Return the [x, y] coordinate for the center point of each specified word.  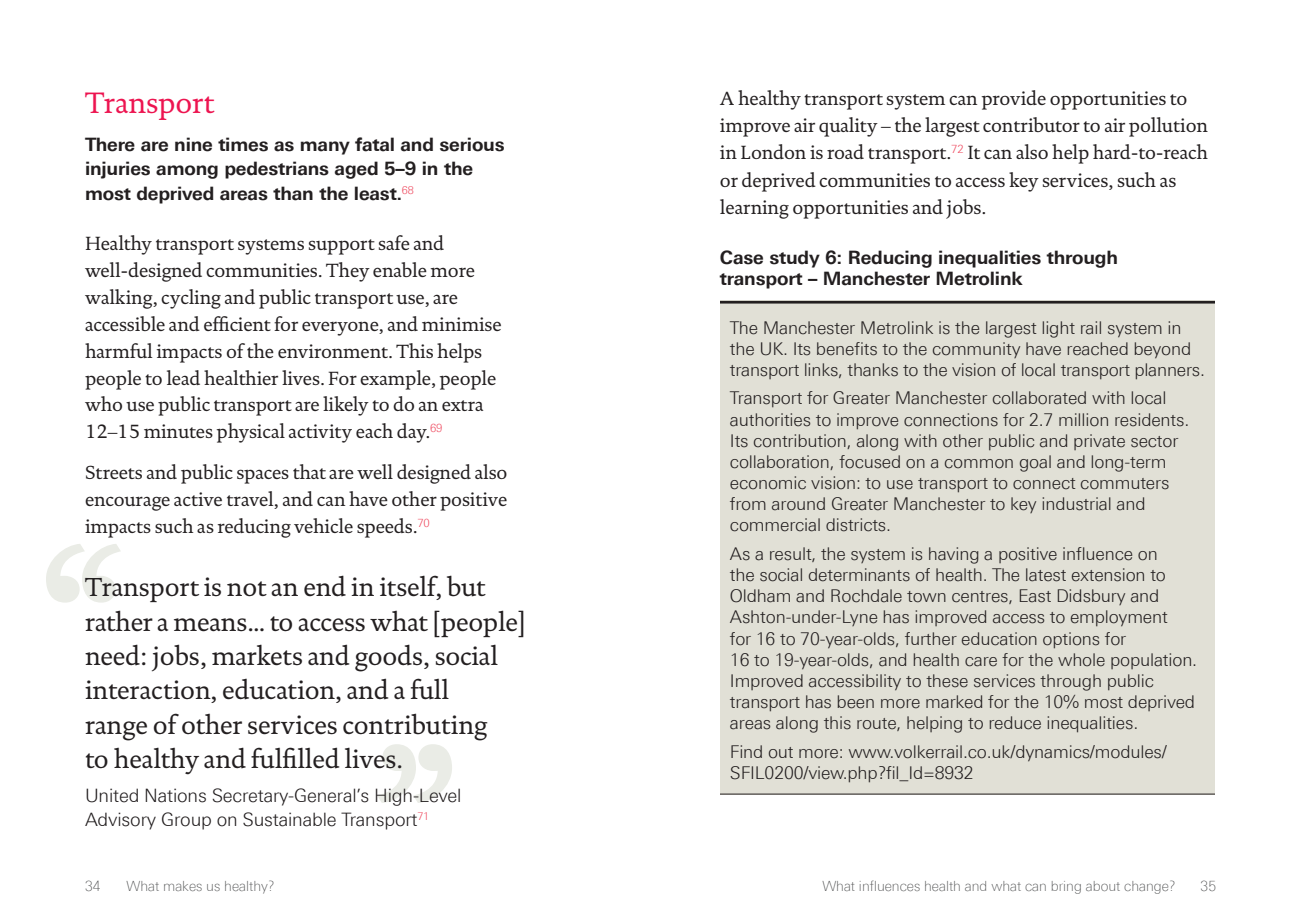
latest [1046, 575]
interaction [149, 690]
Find [746, 751]
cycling [191, 299]
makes [183, 886]
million [1083, 420]
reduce [1015, 723]
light [1059, 329]
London [773, 151]
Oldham [760, 596]
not [247, 589]
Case [741, 257]
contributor [1031, 124]
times [243, 144]
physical [250, 433]
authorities [770, 420]
